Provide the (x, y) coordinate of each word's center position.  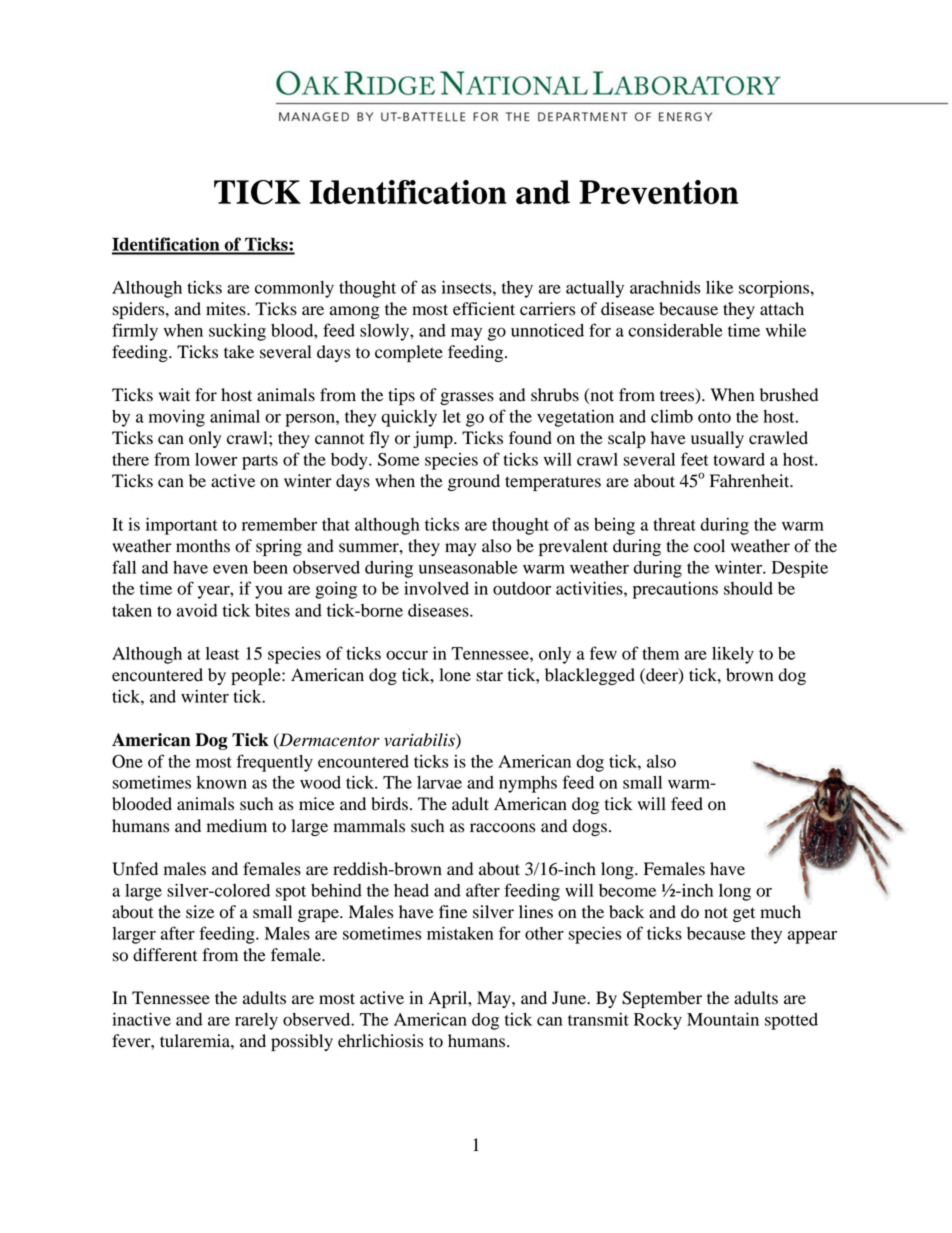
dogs (590, 827)
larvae (439, 782)
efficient (484, 309)
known (222, 782)
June (570, 998)
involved (436, 588)
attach (782, 309)
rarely (256, 1021)
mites (227, 309)
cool (709, 546)
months (203, 546)
